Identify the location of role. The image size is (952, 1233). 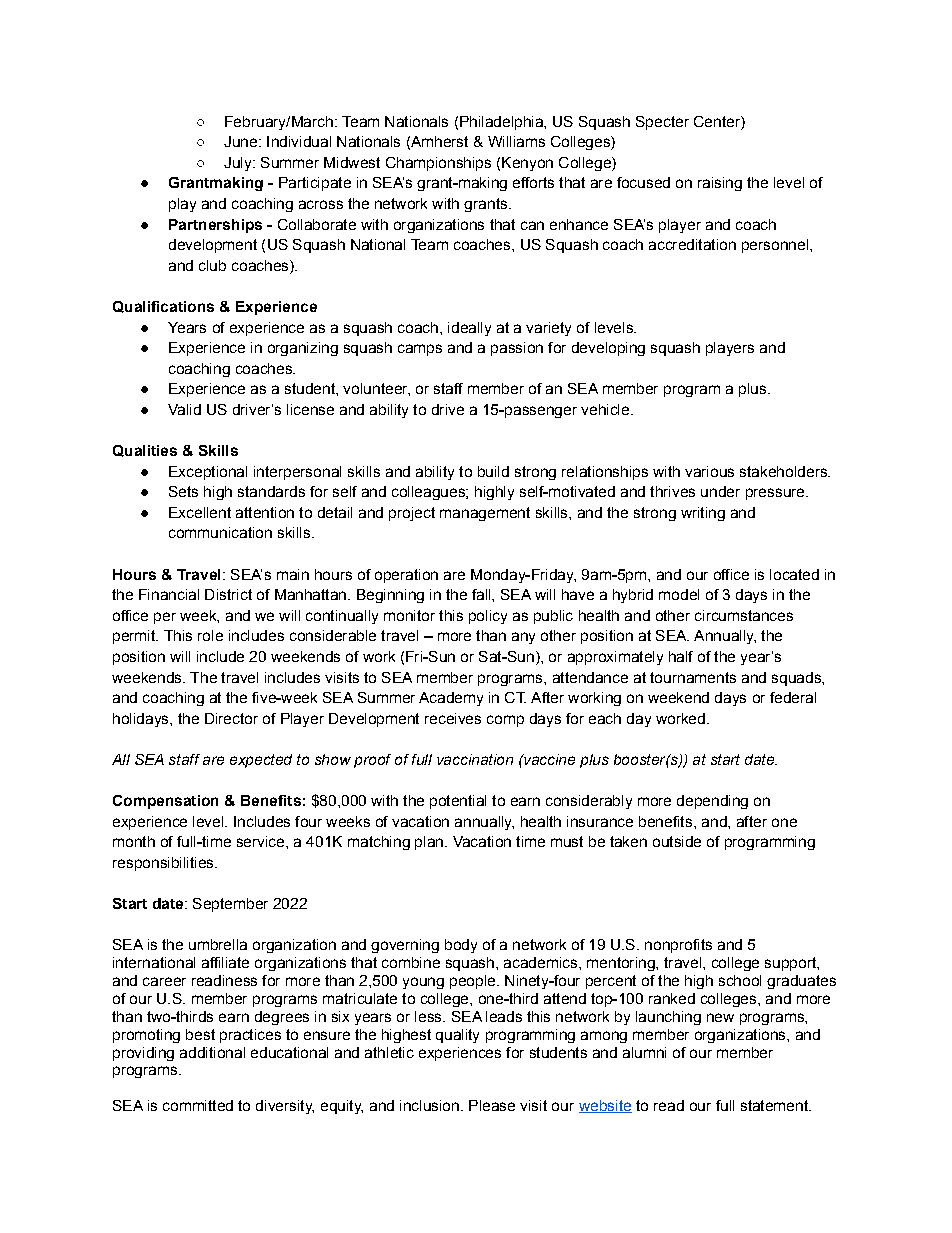
(210, 635).
